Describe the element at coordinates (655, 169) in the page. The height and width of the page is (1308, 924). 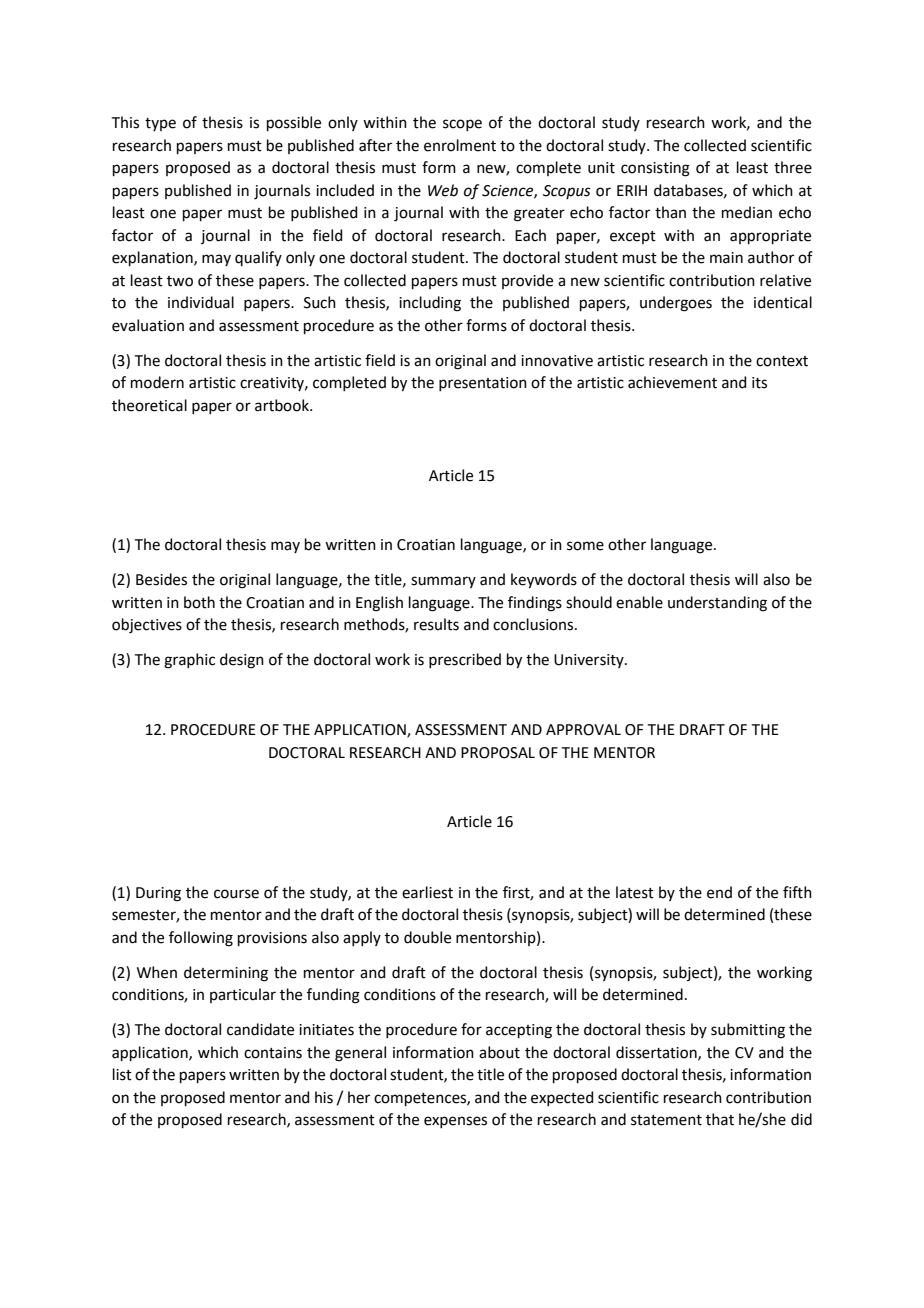
I see `consisting` at that location.
